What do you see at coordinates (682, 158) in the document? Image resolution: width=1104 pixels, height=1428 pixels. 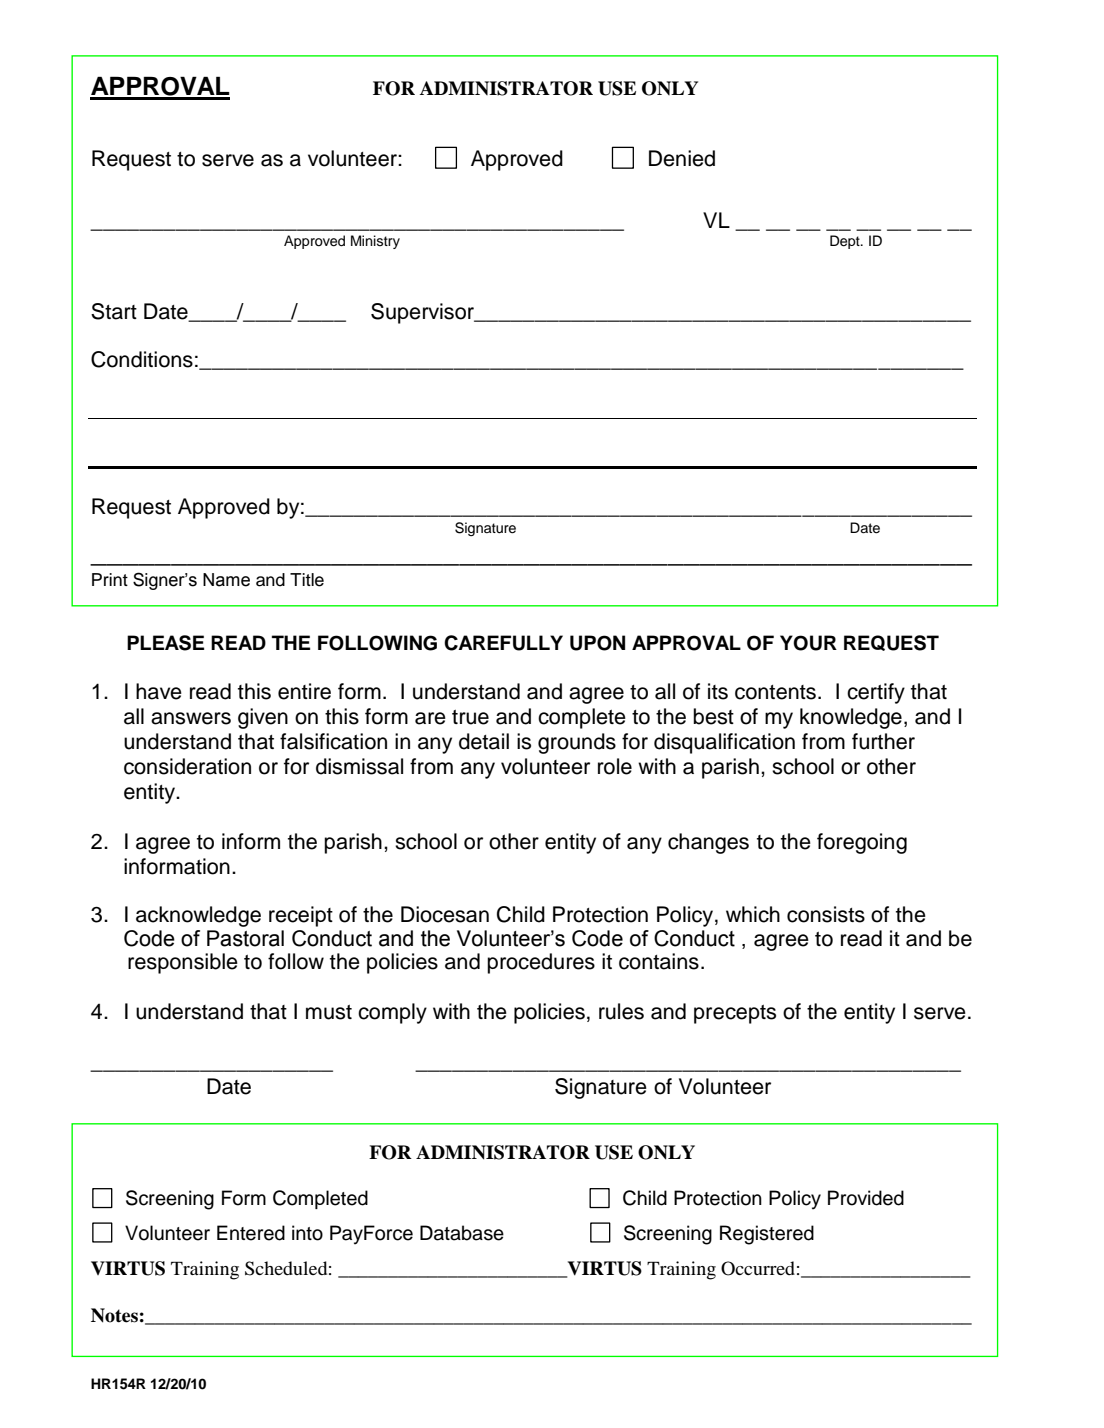 I see `Denied` at bounding box center [682, 158].
